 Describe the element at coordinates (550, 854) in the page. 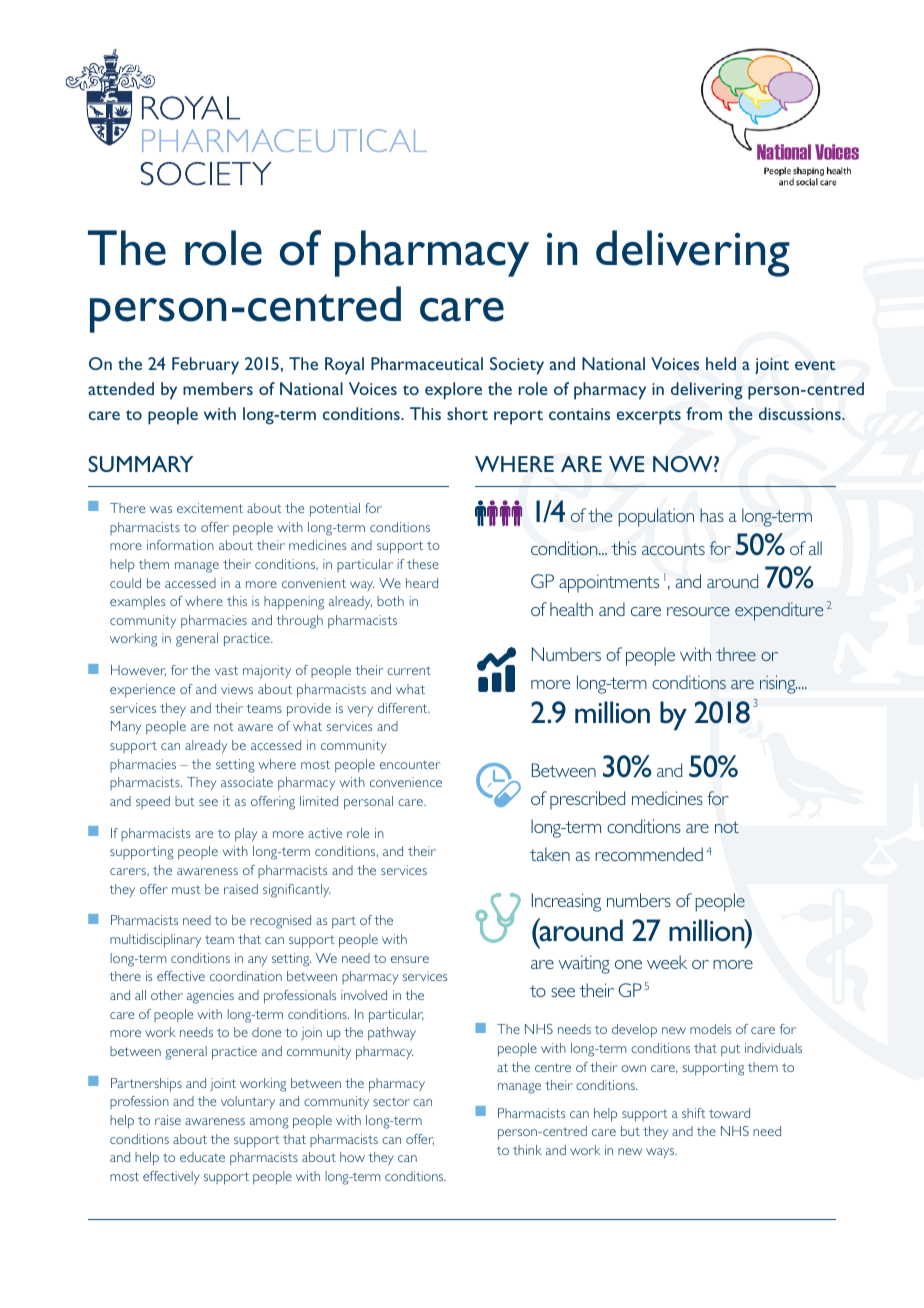

I see `taken` at that location.
